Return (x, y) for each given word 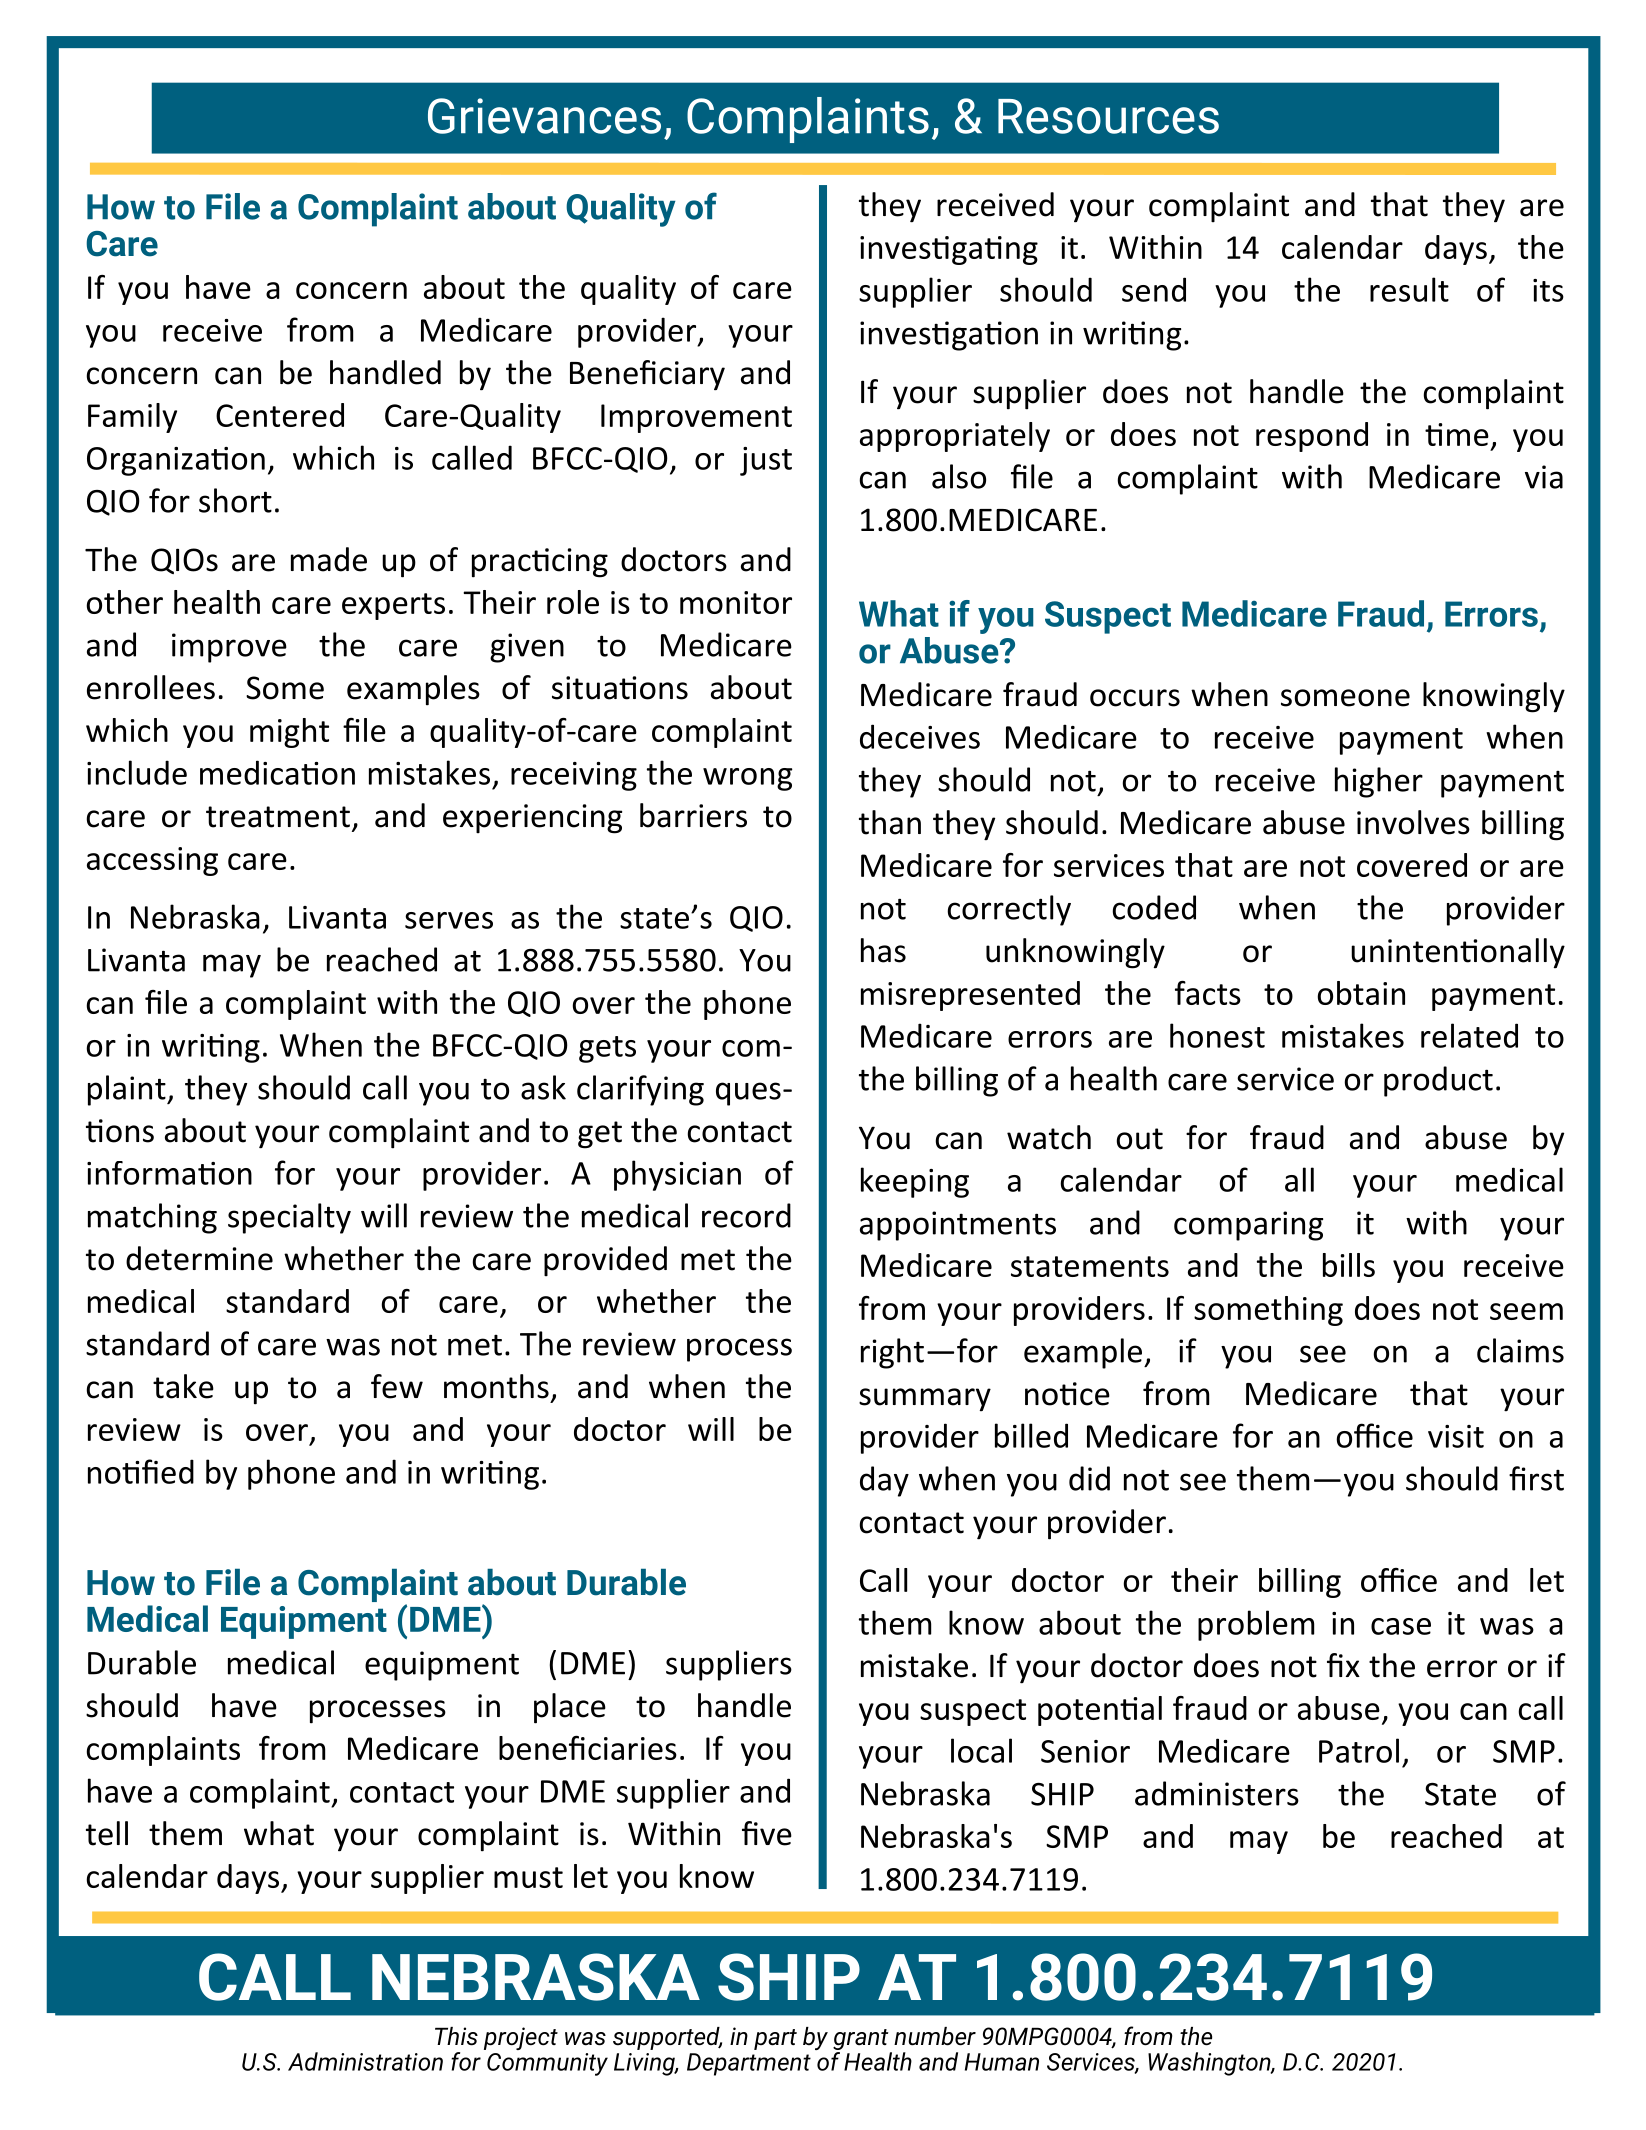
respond (1312, 437)
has (883, 950)
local (981, 1750)
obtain (1361, 993)
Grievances (544, 116)
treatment (278, 817)
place (570, 1708)
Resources (1108, 116)
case (1401, 1626)
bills (1349, 1265)
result (1409, 289)
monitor (736, 602)
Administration (365, 2061)
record (746, 1215)
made (329, 559)
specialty (289, 1218)
